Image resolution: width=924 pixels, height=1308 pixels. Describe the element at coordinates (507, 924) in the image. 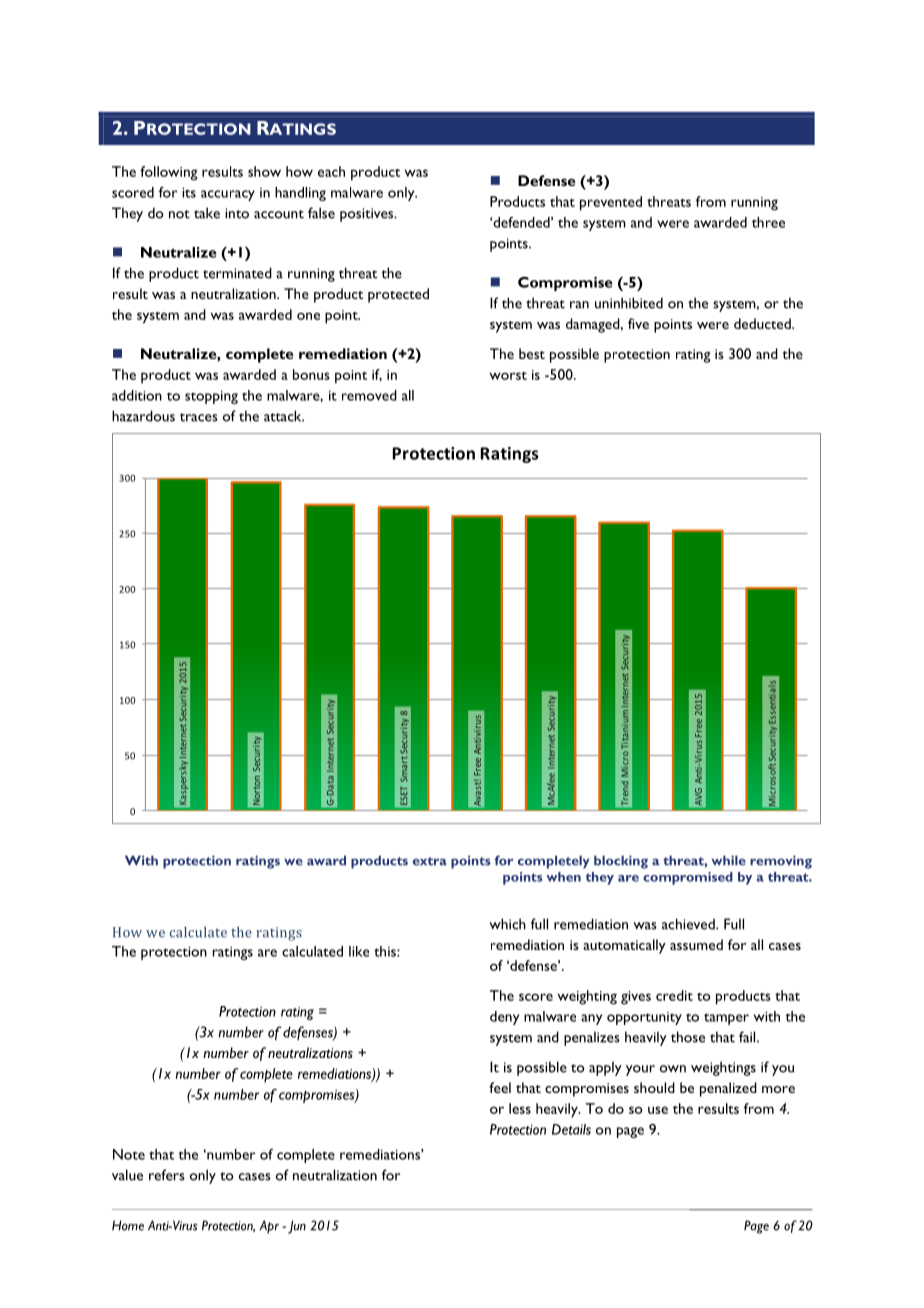

I see `which` at that location.
